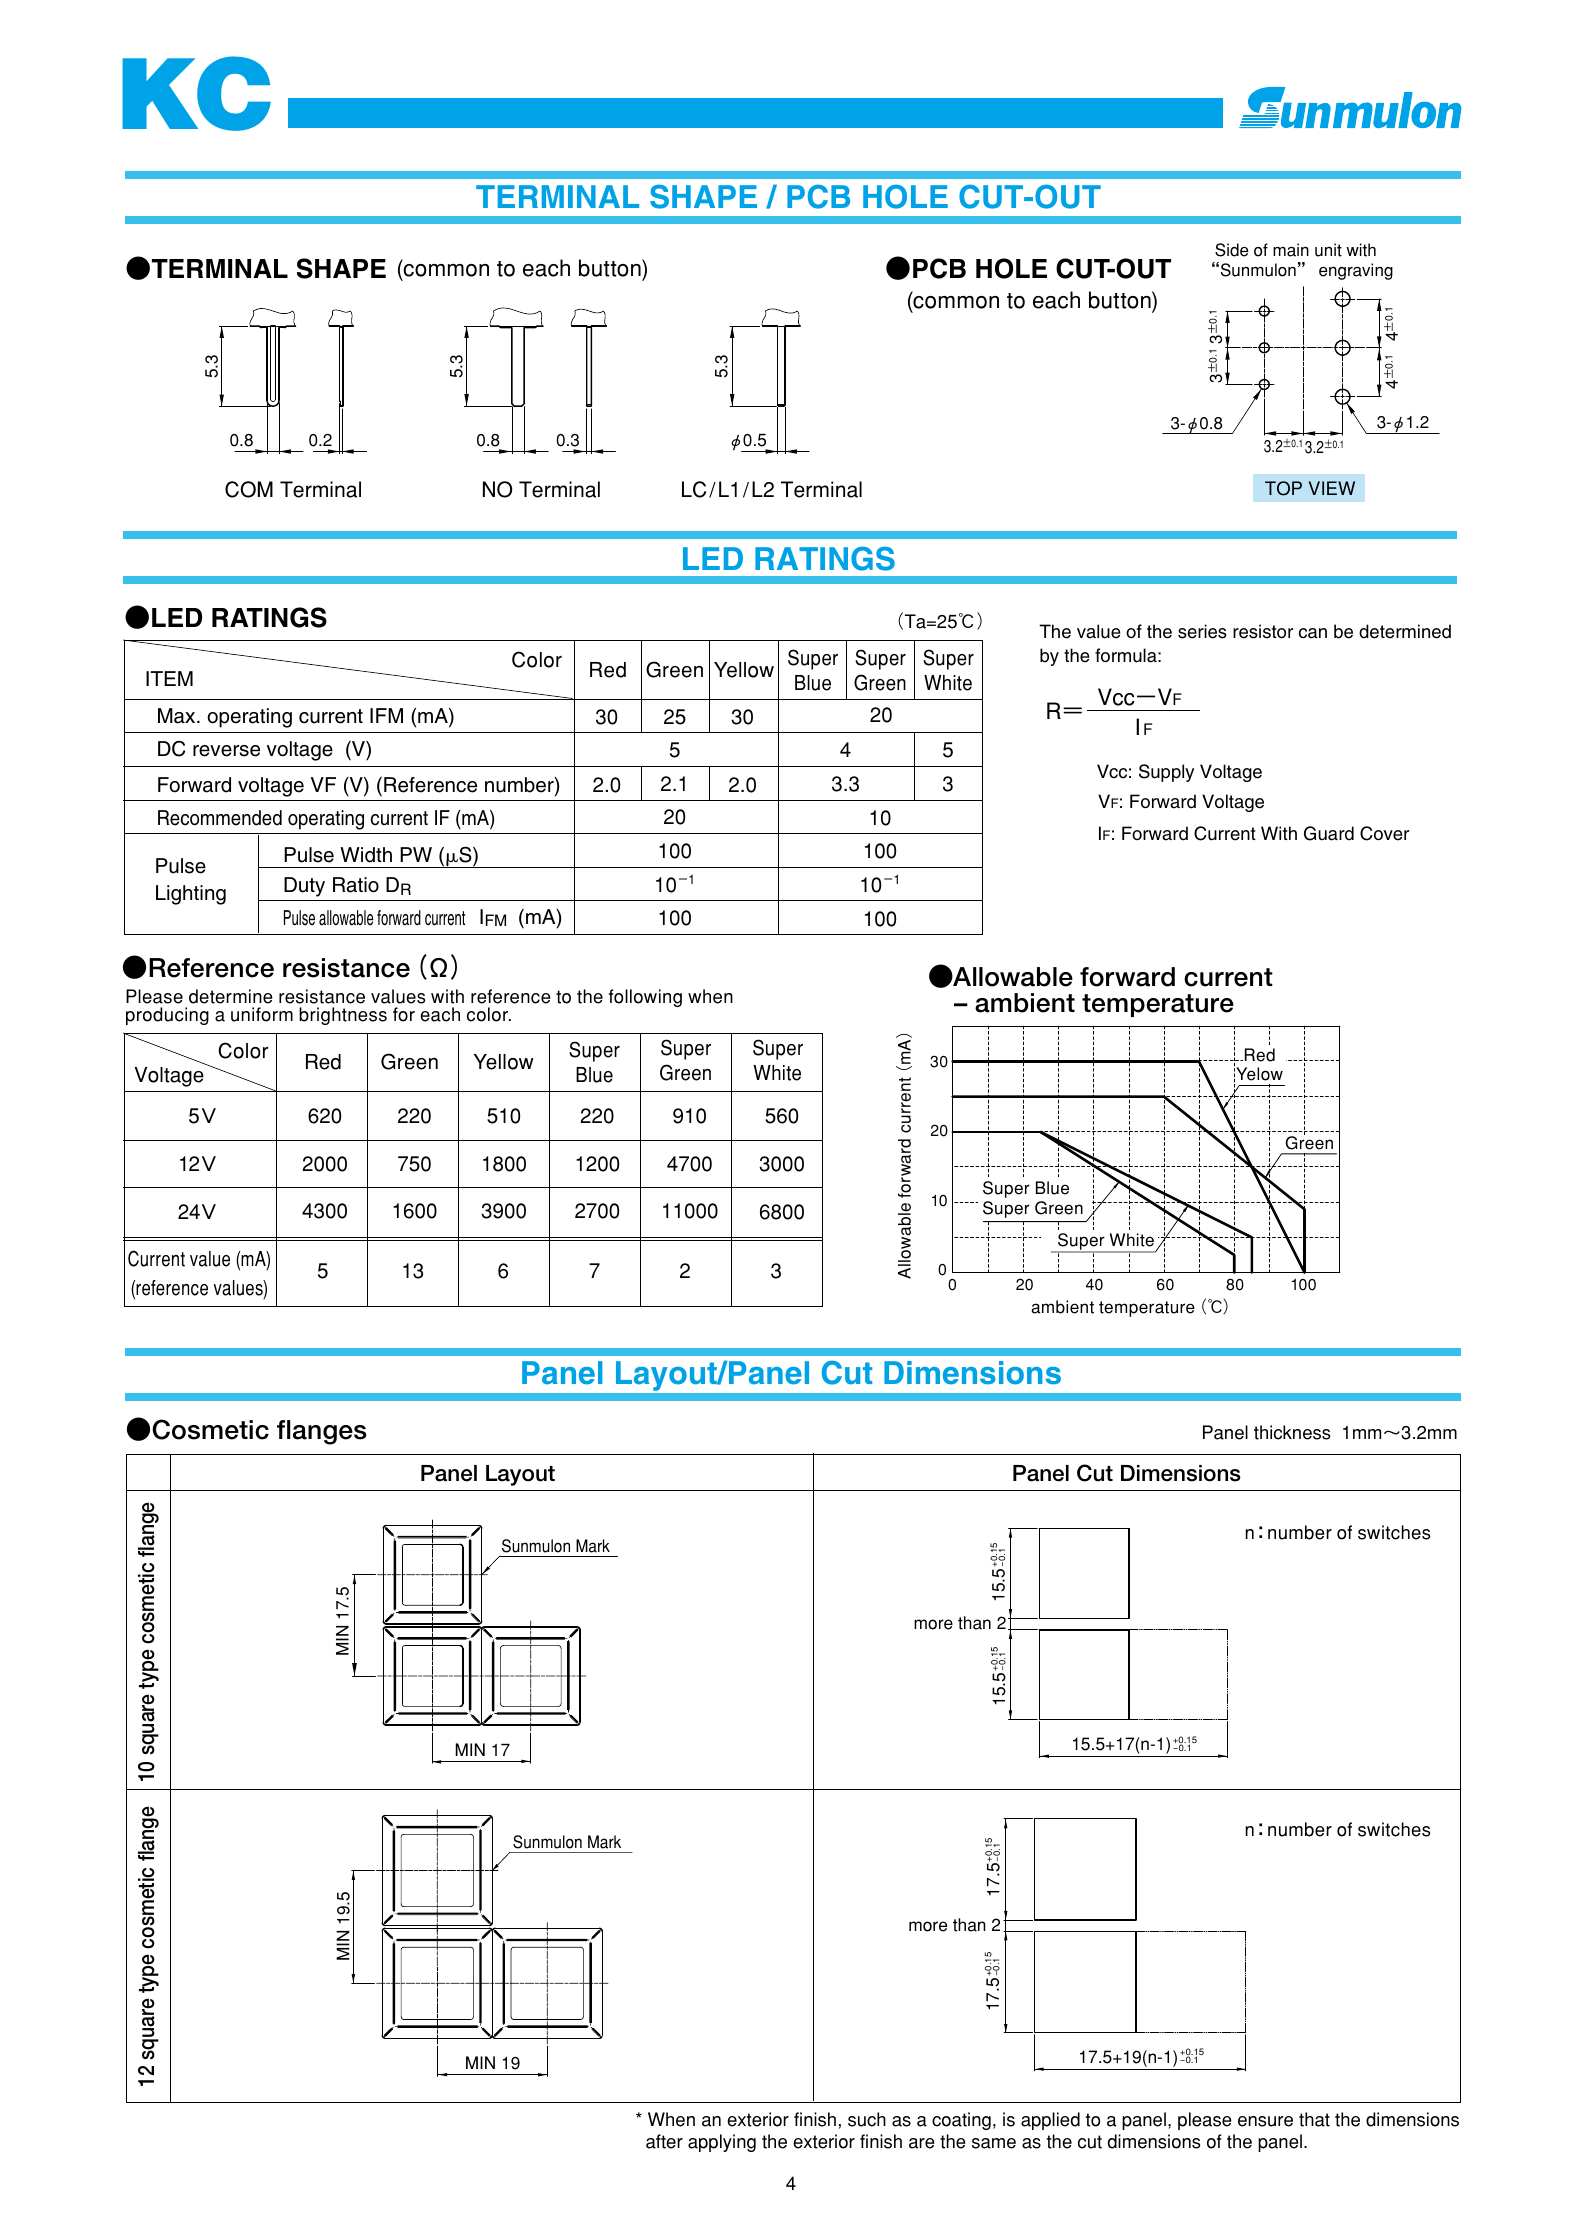 The width and height of the screenshot is (1577, 2230). I want to click on Supply, so click(1166, 773).
